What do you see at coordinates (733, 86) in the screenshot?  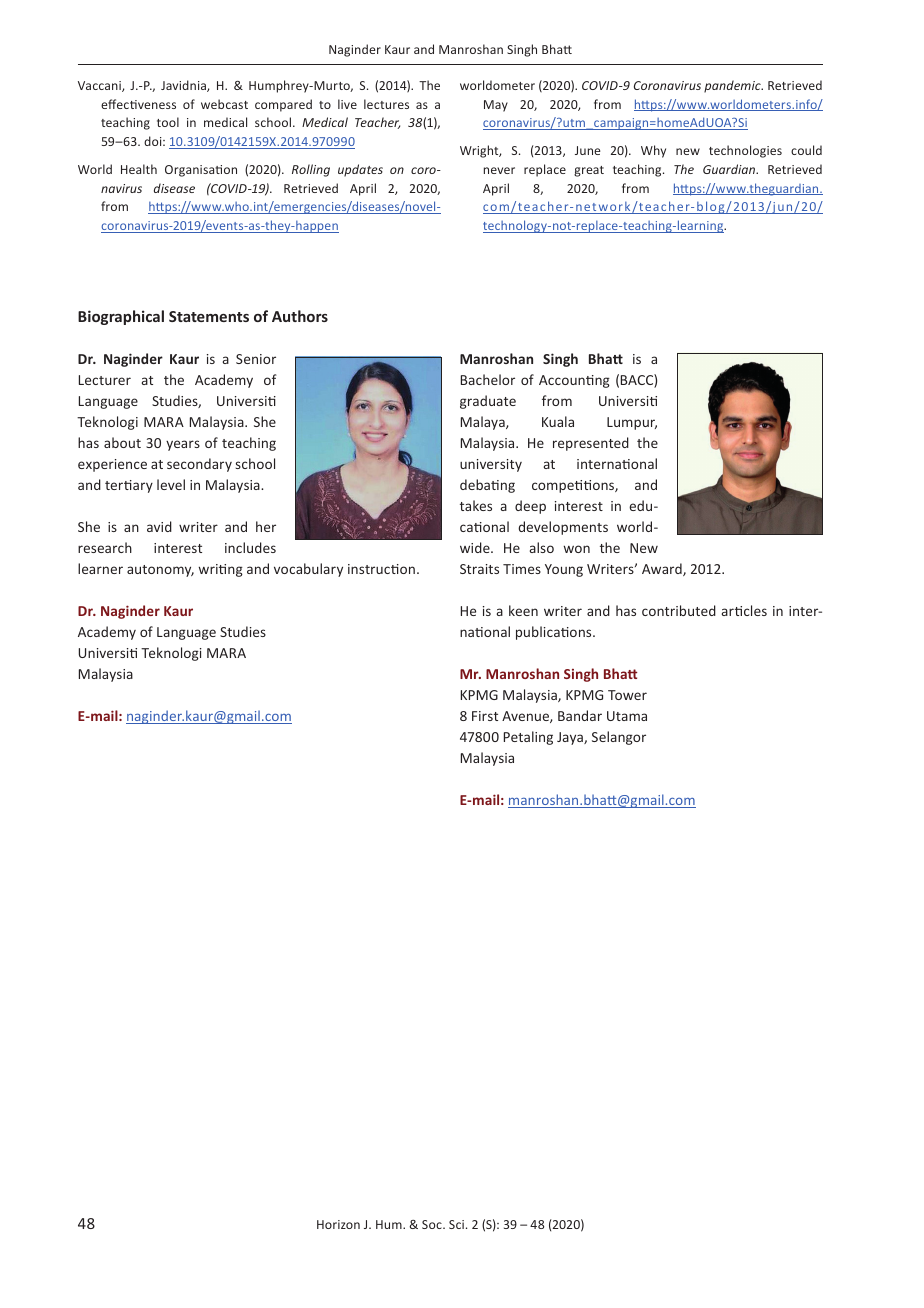 I see `pandemic` at bounding box center [733, 86].
